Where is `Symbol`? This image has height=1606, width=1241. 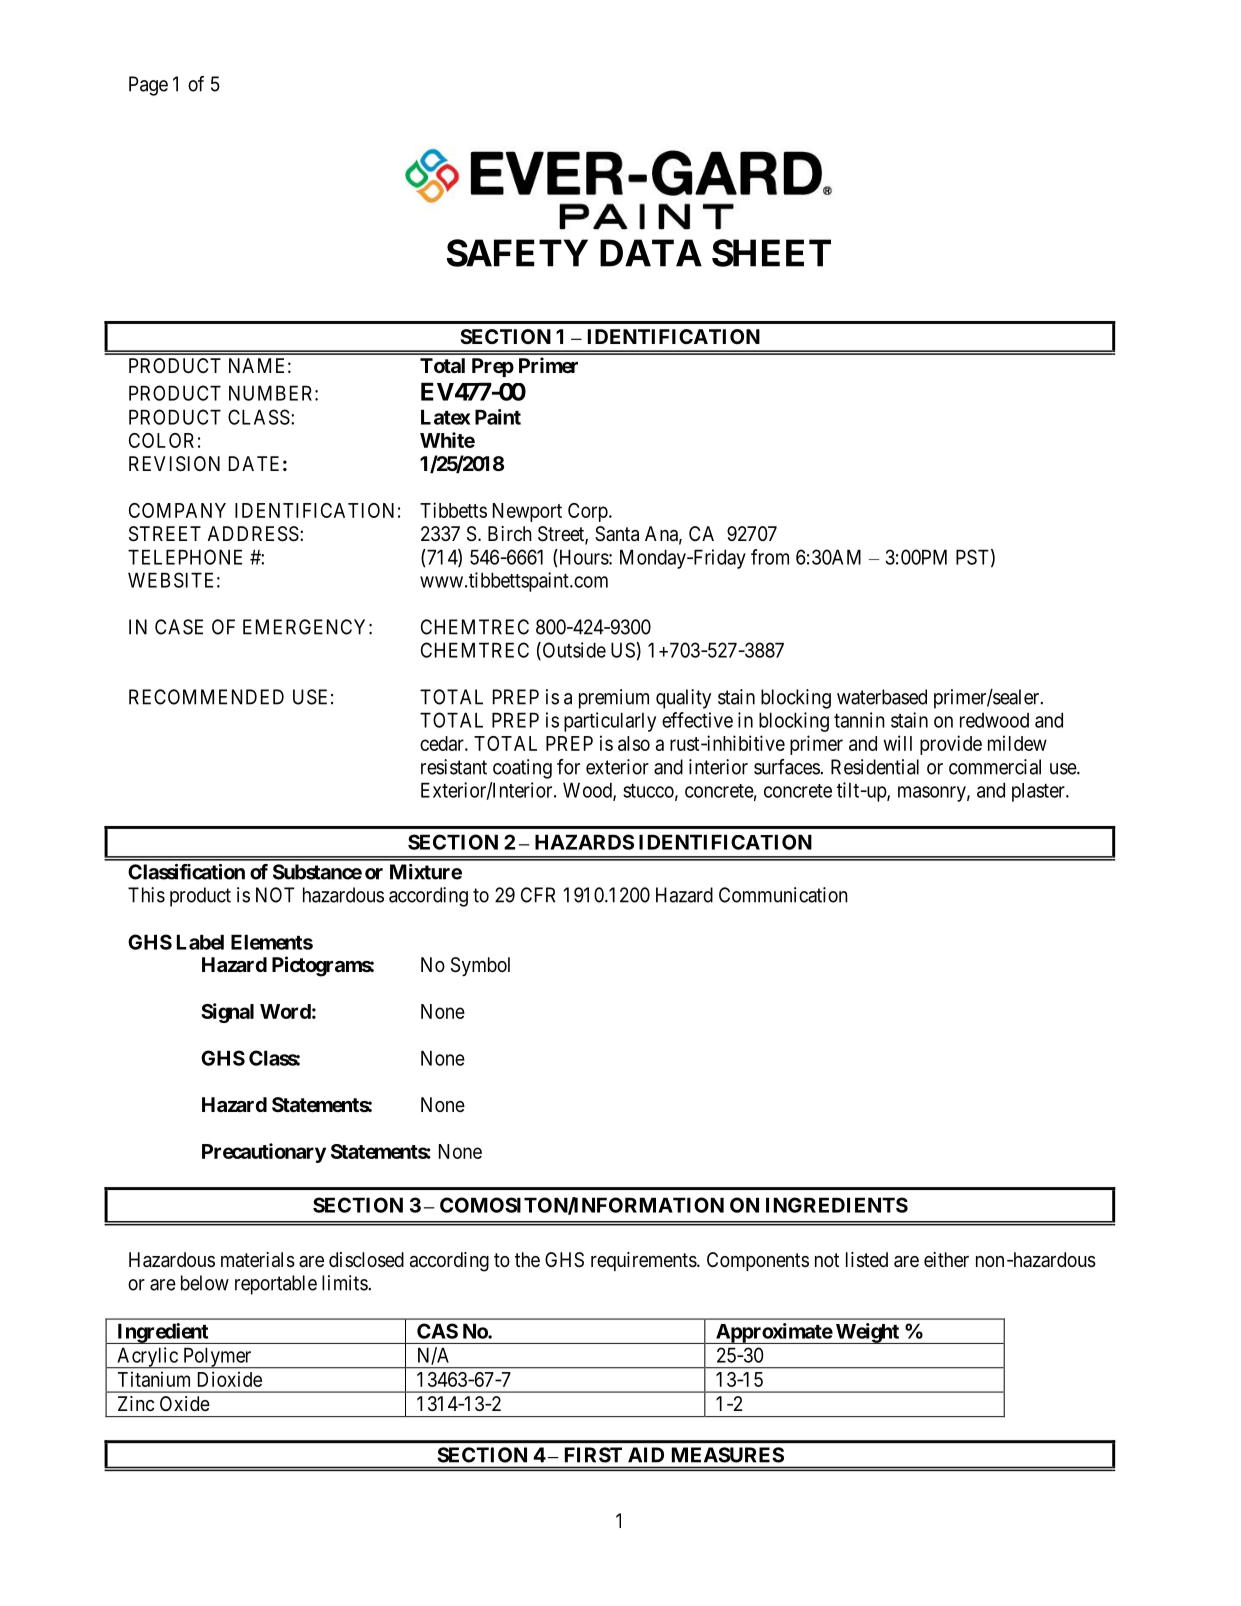
Symbol is located at coordinates (480, 966).
